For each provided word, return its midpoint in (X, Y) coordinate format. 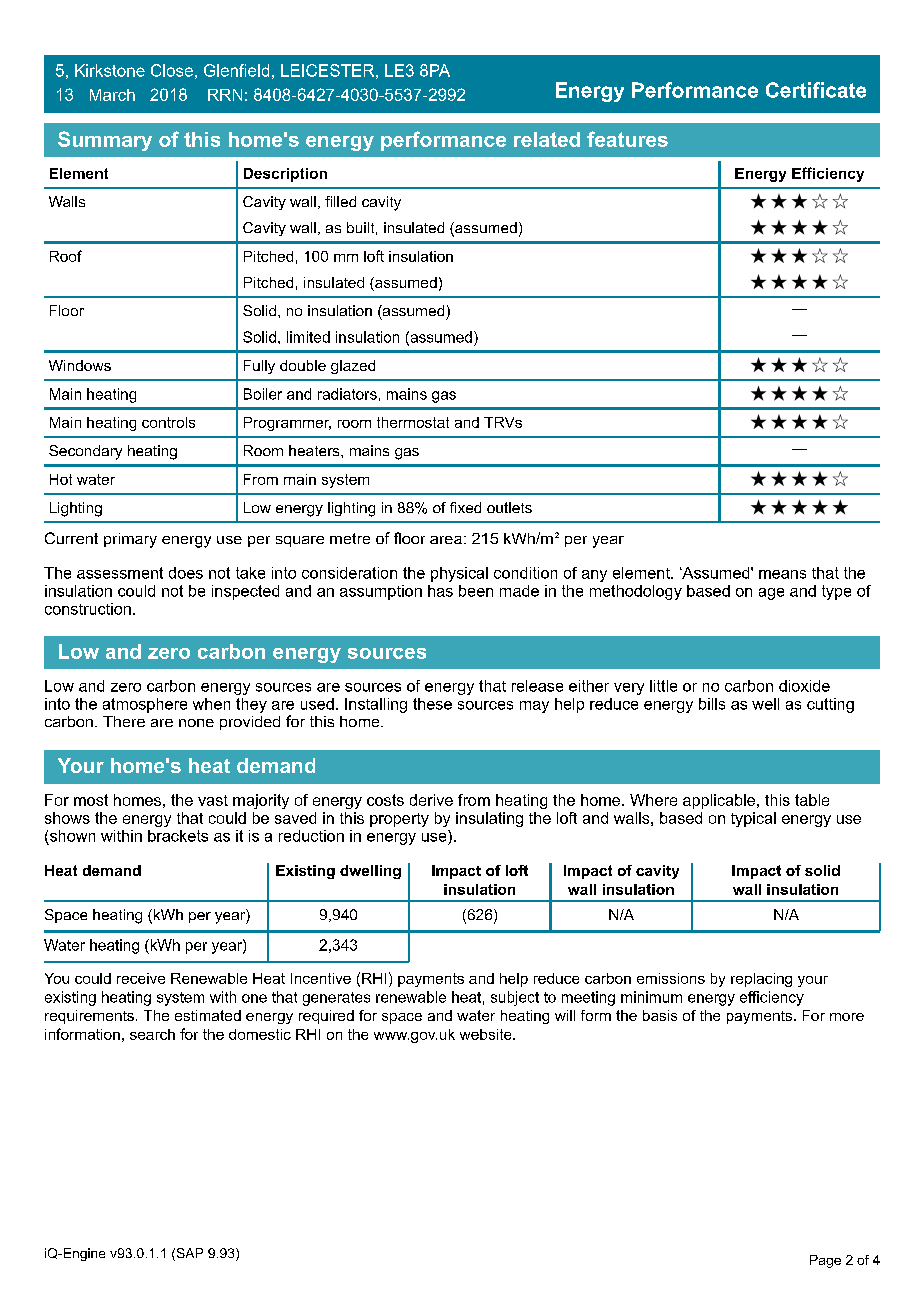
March (112, 95)
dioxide (804, 686)
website (487, 1034)
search (152, 1034)
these (432, 704)
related (547, 139)
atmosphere (145, 705)
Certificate (816, 90)
